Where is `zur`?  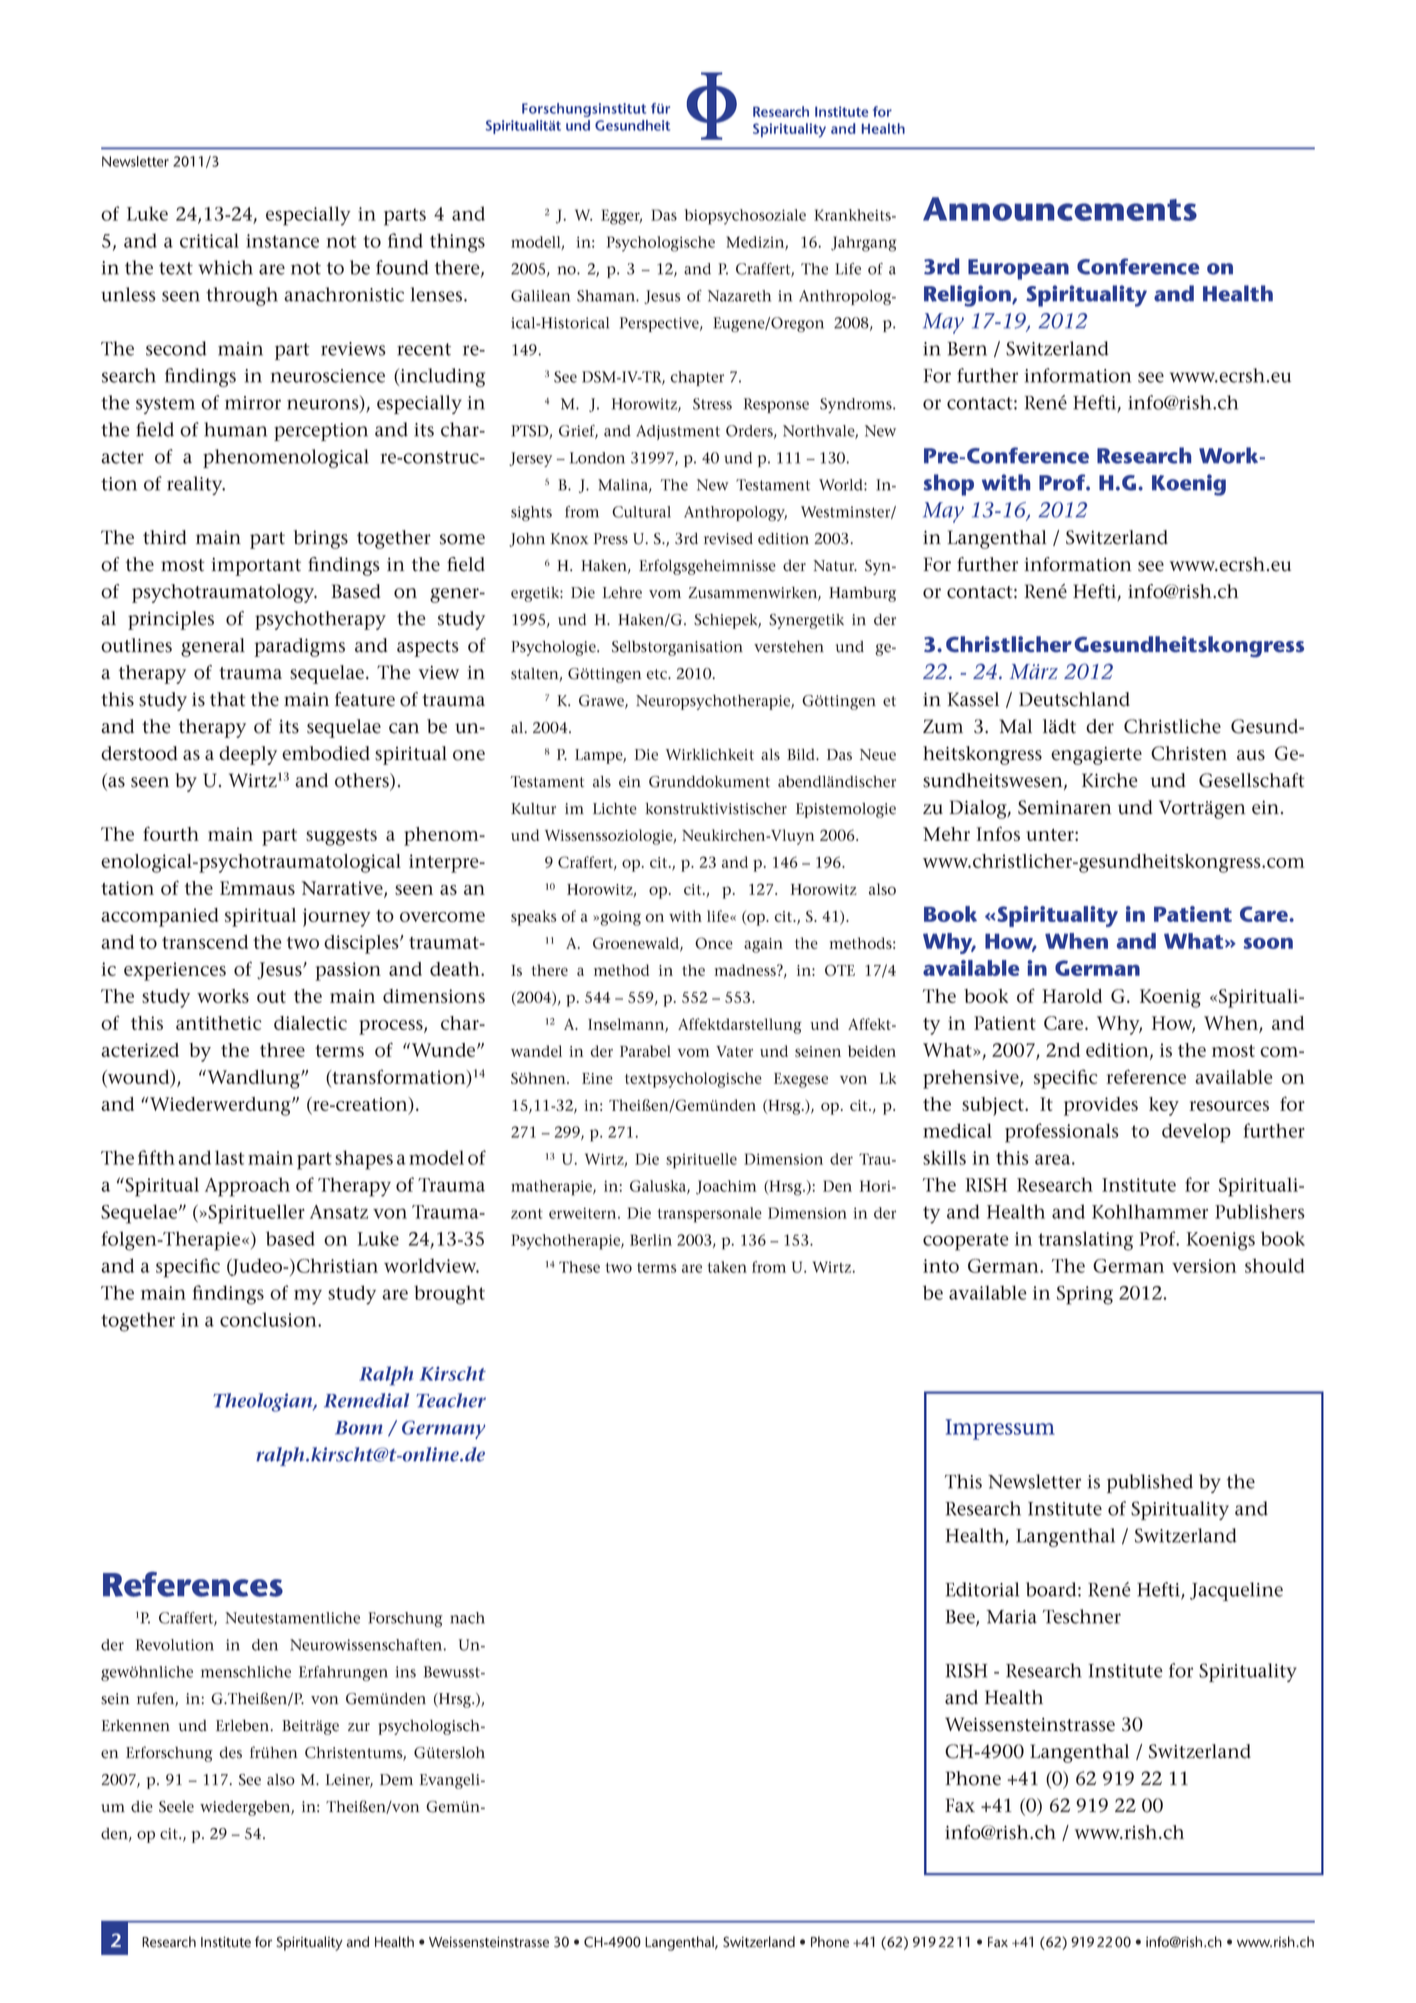 zur is located at coordinates (359, 1727).
